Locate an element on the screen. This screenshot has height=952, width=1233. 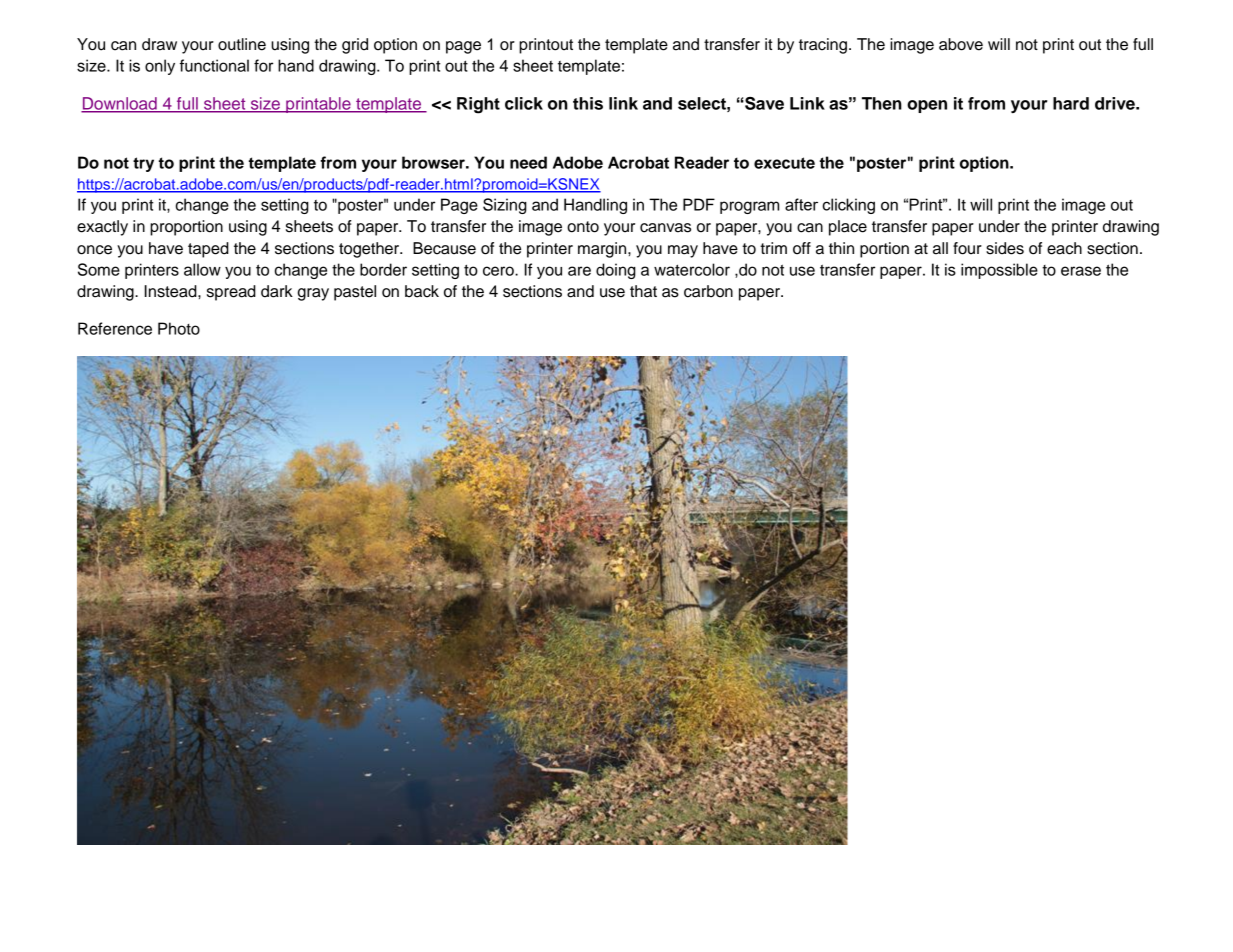
Sizing is located at coordinates (505, 206).
